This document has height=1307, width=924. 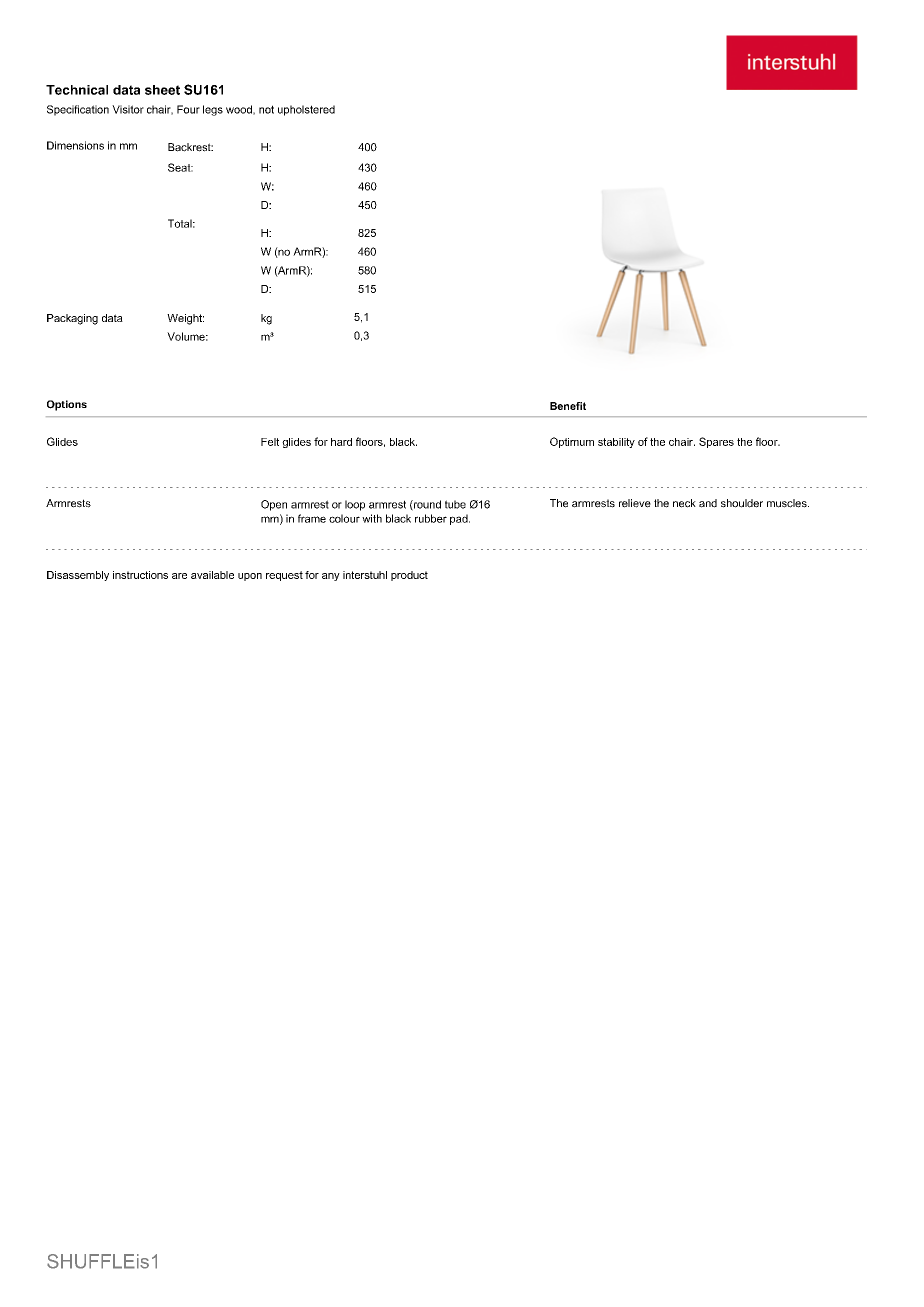 I want to click on product, so click(x=409, y=576).
